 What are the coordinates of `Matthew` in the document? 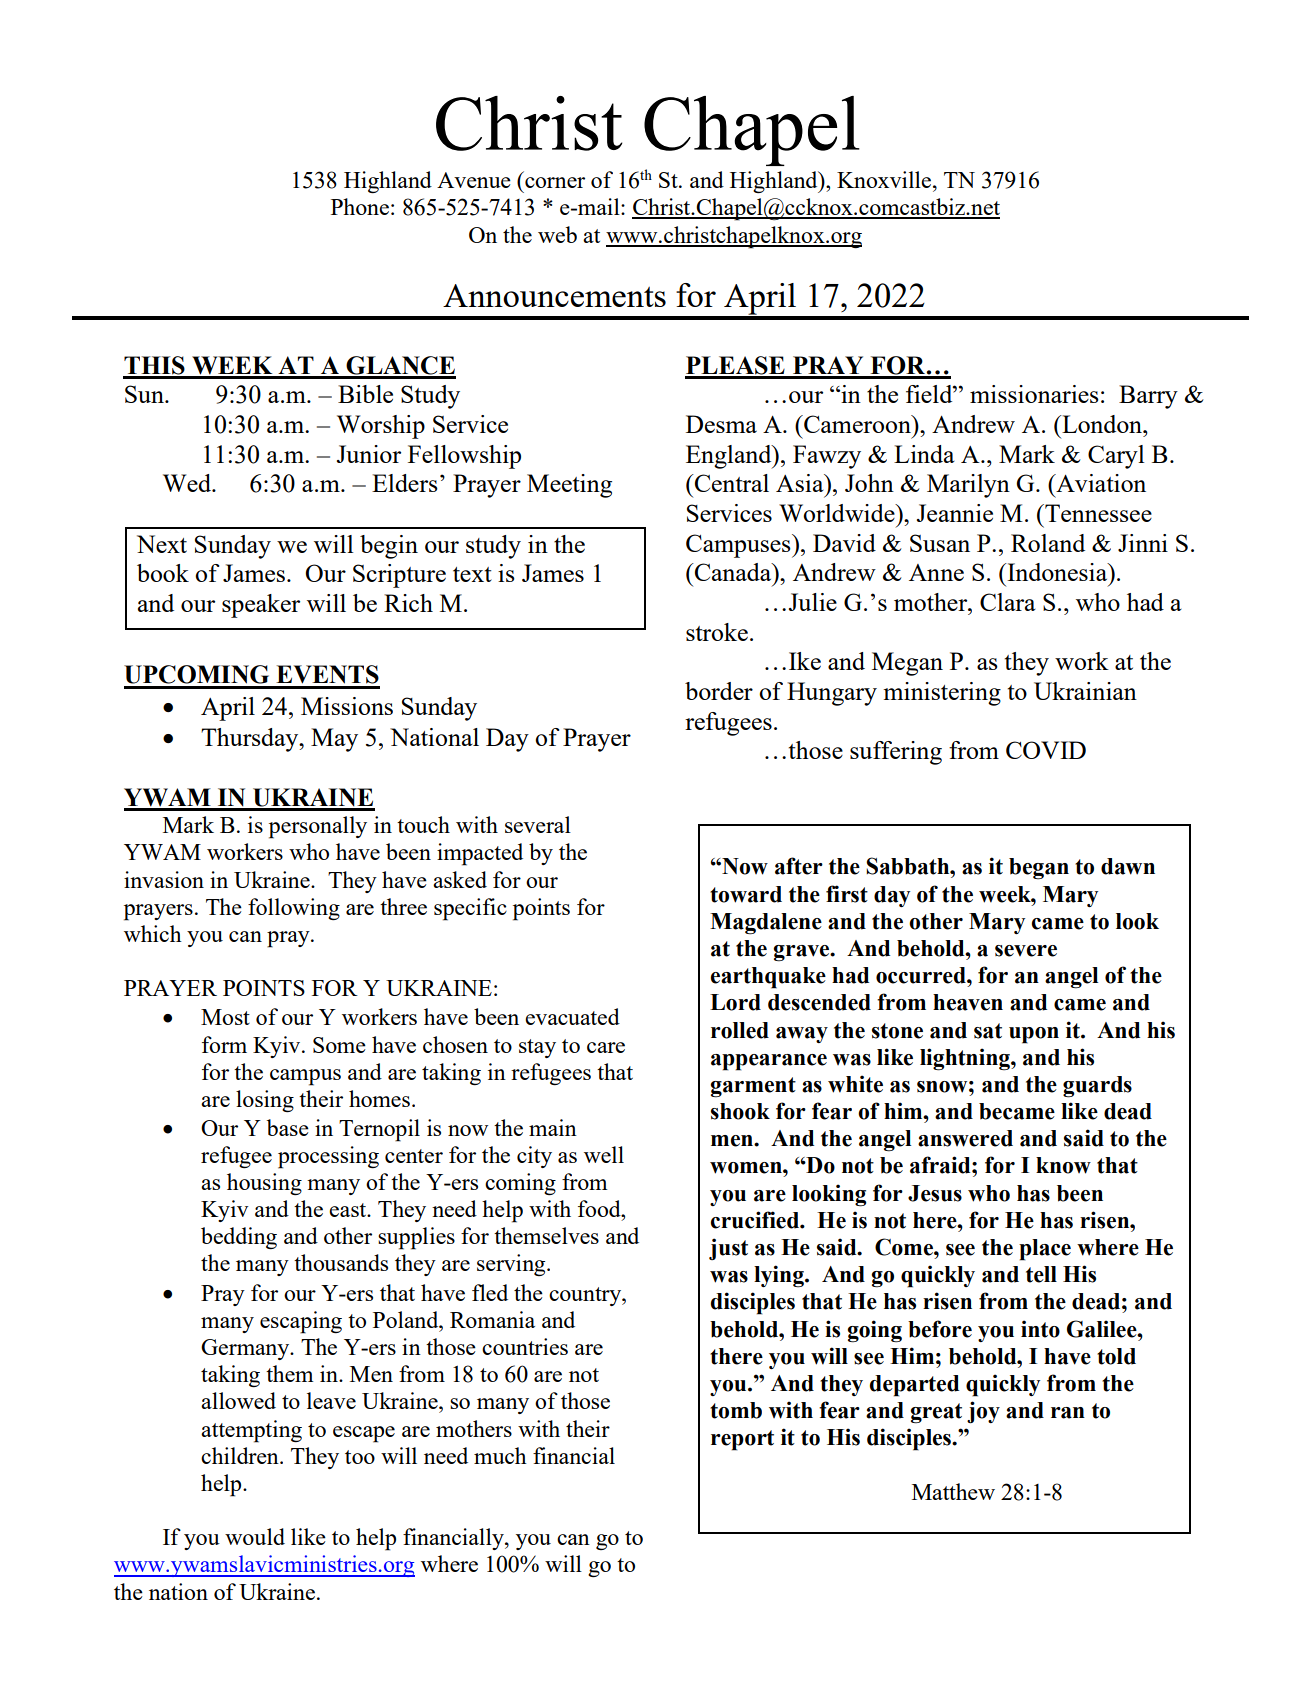 It's located at (953, 1491).
